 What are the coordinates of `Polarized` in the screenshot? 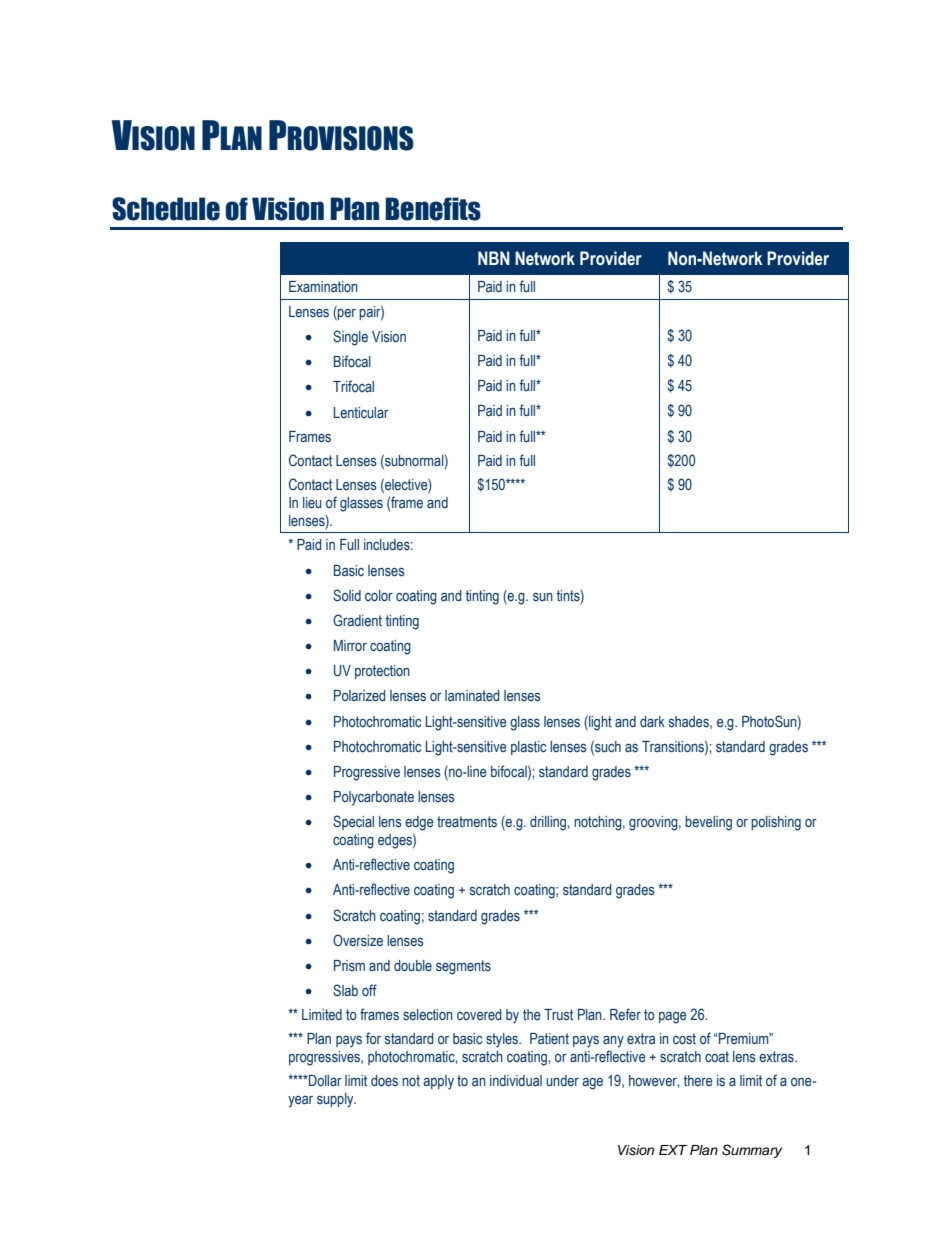 It's located at (360, 696).
